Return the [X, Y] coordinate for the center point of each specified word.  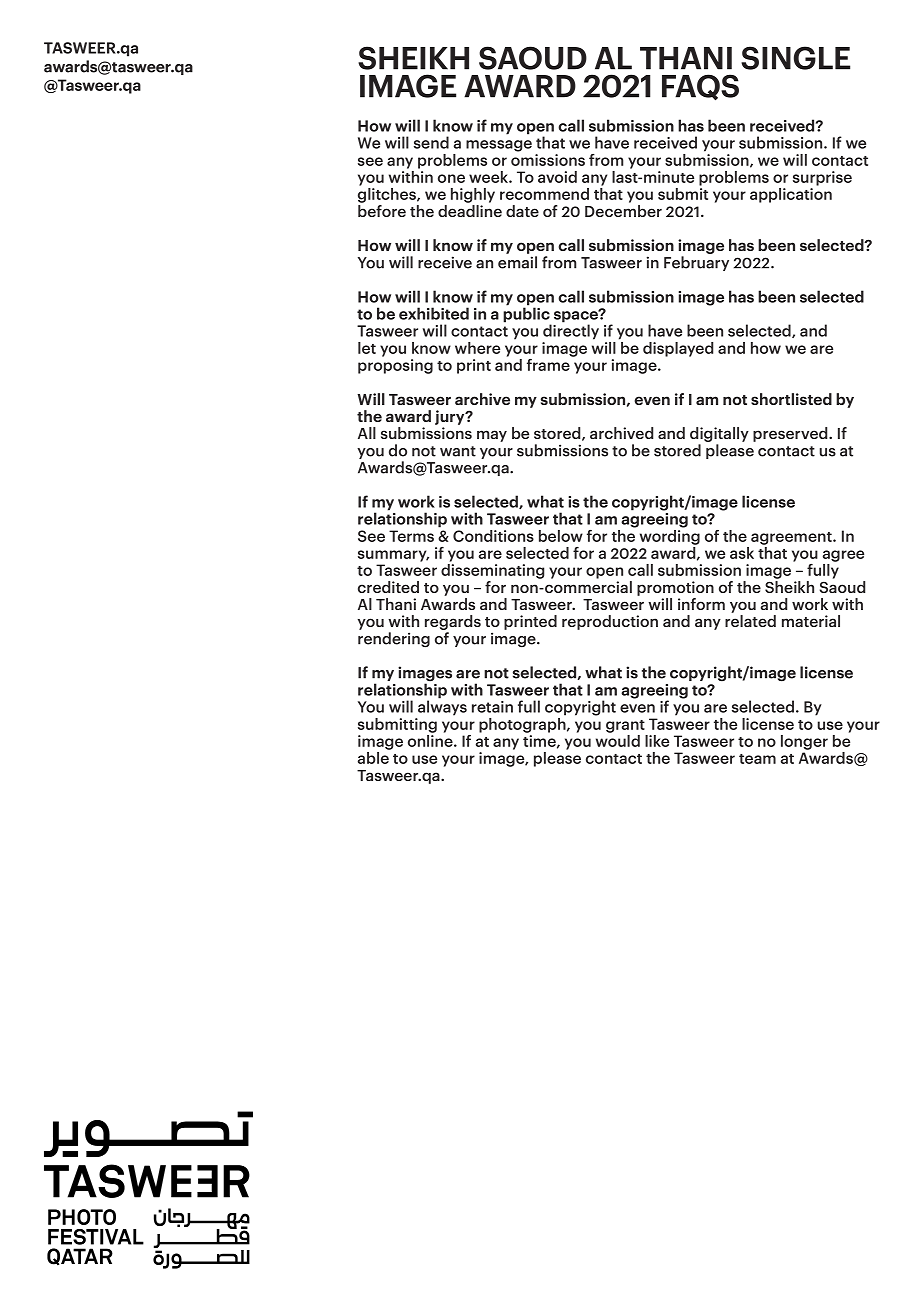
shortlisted [791, 399]
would [618, 739]
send [431, 142]
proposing [395, 366]
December [623, 211]
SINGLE [795, 58]
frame [549, 363]
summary [393, 556]
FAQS [700, 87]
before [382, 211]
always [442, 707]
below [561, 536]
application [791, 195]
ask [742, 553]
